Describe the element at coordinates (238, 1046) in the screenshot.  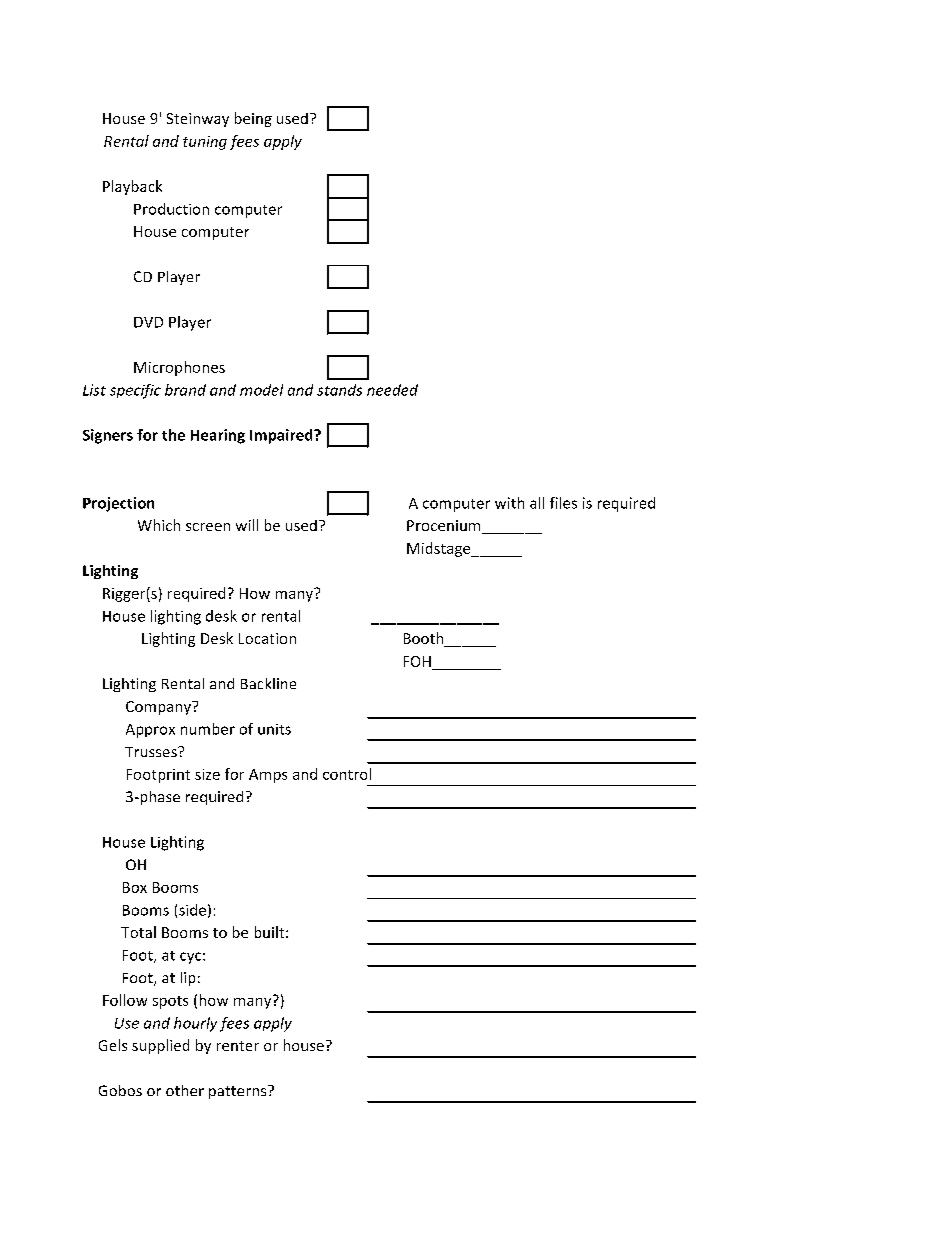
I see `renter` at that location.
